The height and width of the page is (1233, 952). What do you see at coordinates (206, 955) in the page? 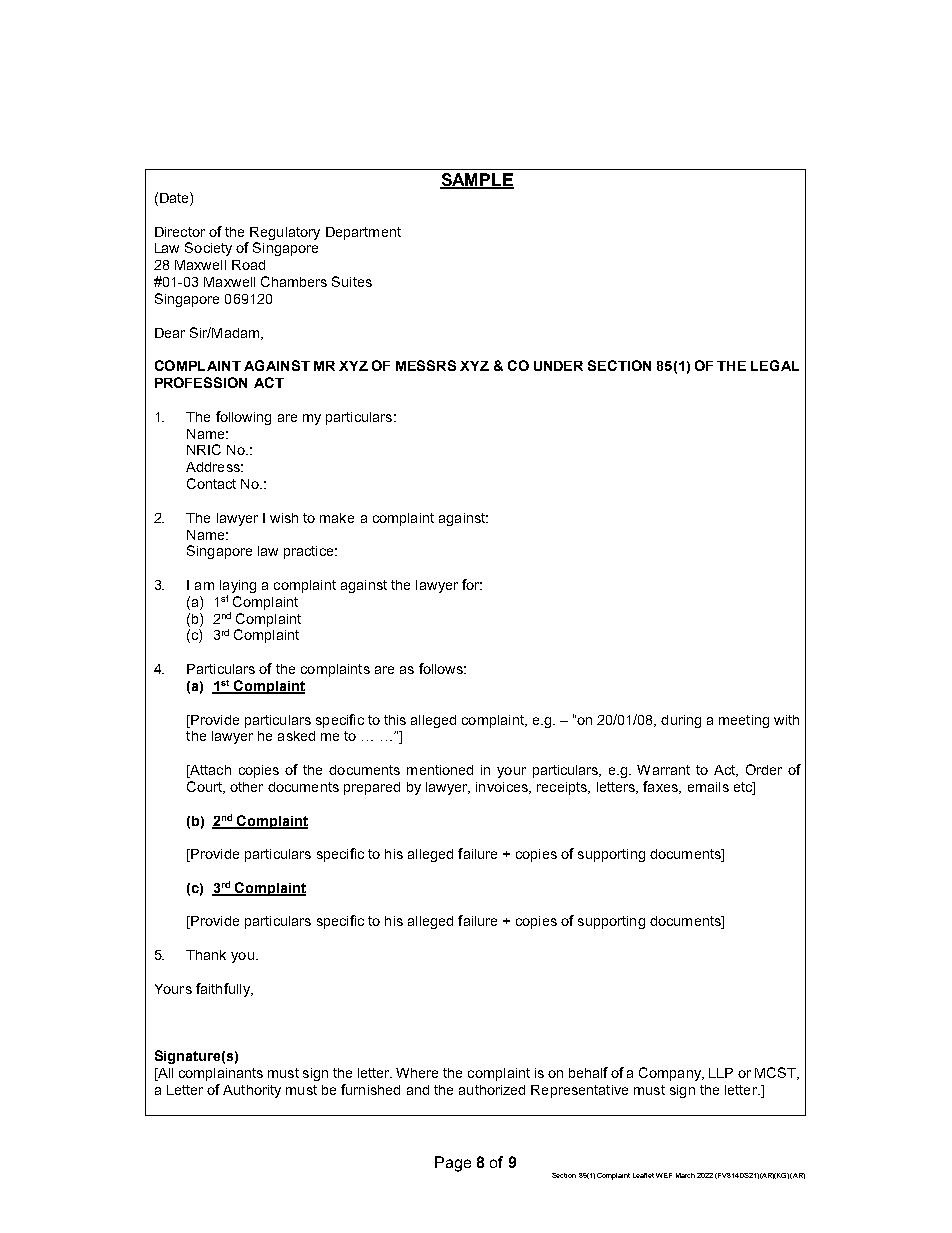
I see `Thank` at bounding box center [206, 955].
